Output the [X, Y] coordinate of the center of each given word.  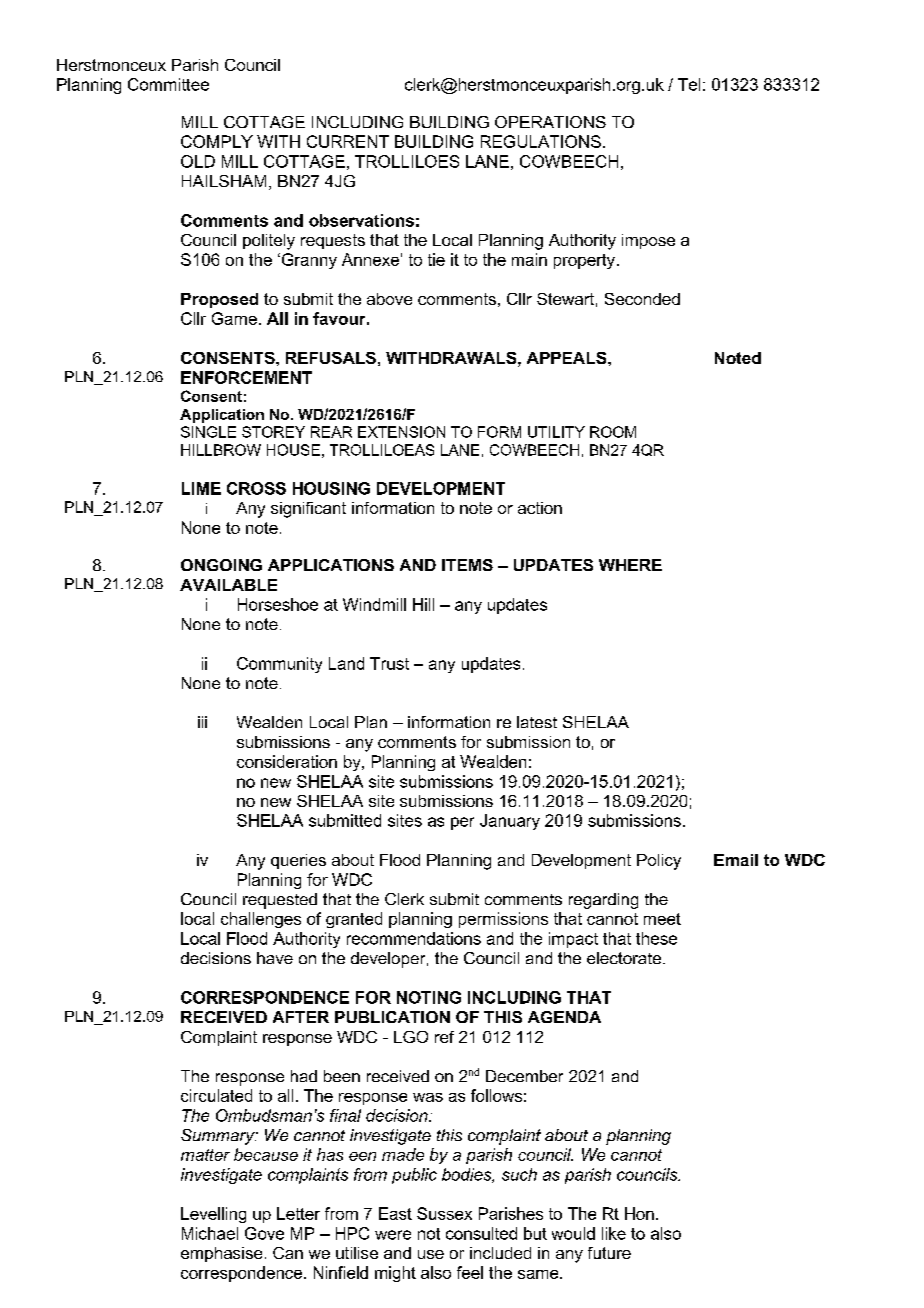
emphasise [221, 1254]
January [510, 822]
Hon [639, 1213]
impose [648, 241]
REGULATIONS [541, 141]
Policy [659, 862]
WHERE [630, 565]
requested [280, 901]
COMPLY [217, 141]
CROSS [256, 488]
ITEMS [467, 565]
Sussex [444, 1213]
